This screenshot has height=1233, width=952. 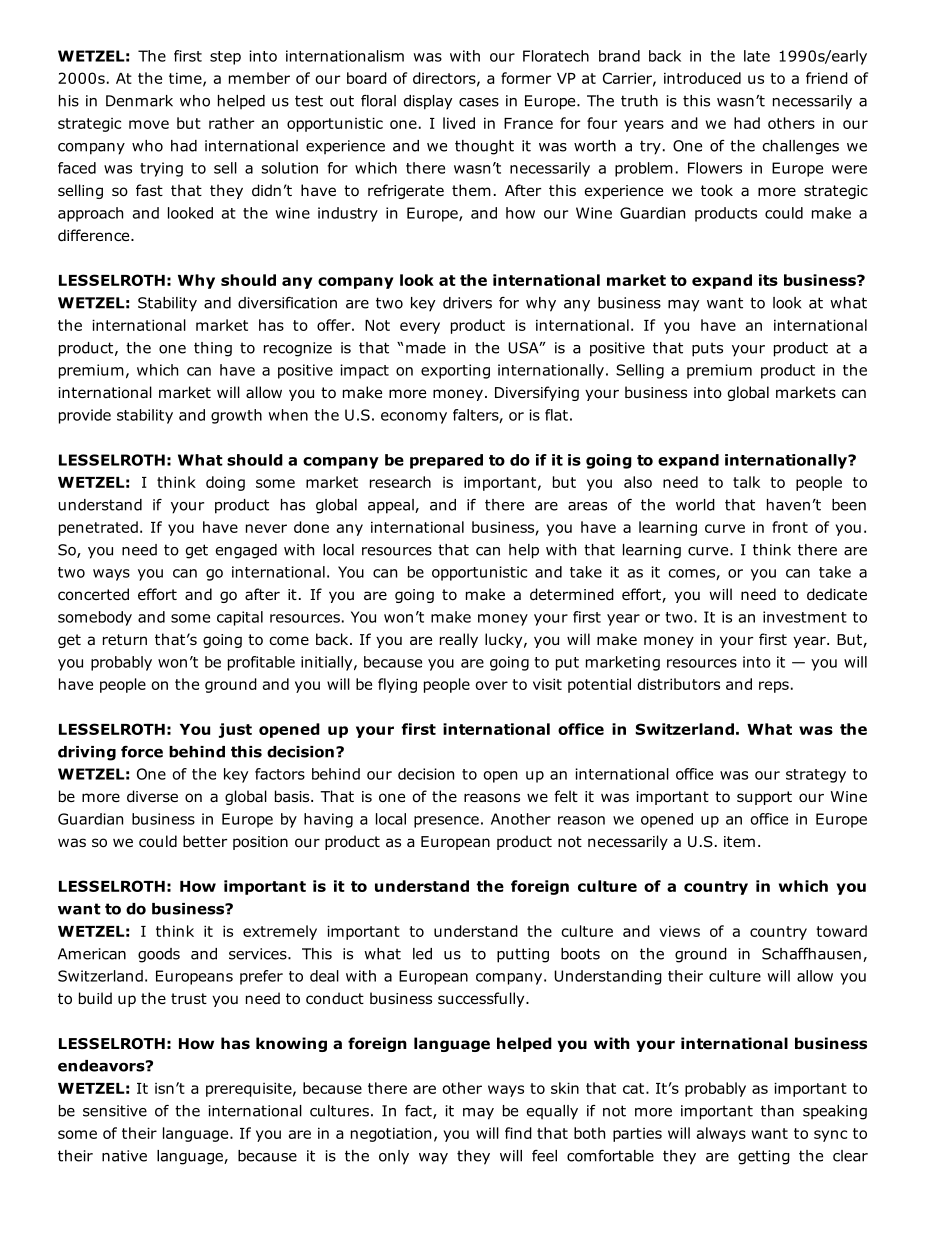 What do you see at coordinates (459, 640) in the screenshot?
I see `really` at bounding box center [459, 640].
